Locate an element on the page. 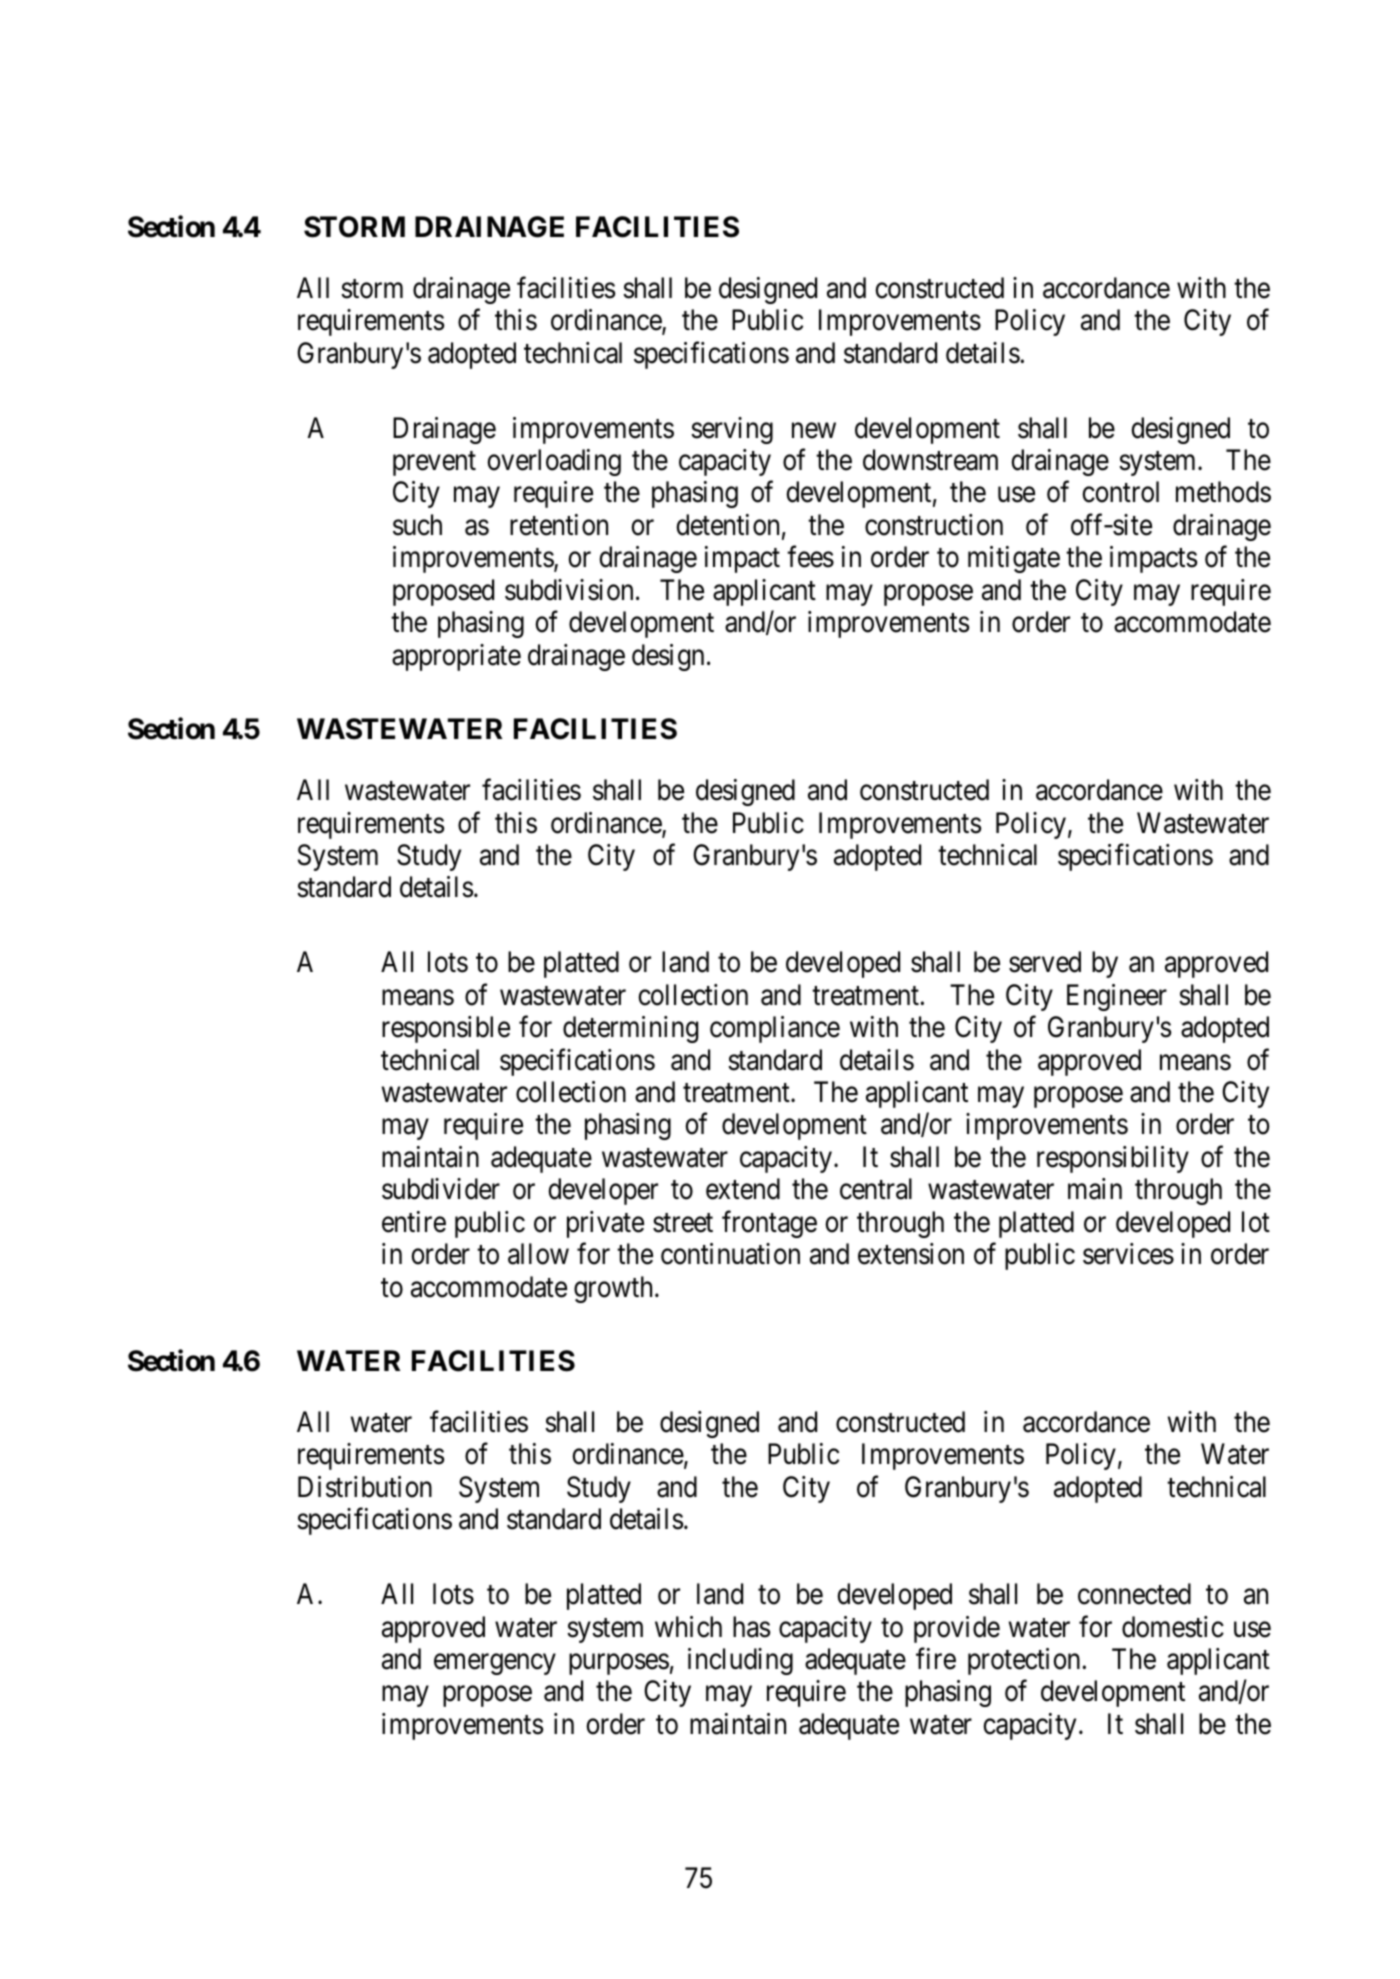 The height and width of the image is (1979, 1400). emergency is located at coordinates (495, 1664).
